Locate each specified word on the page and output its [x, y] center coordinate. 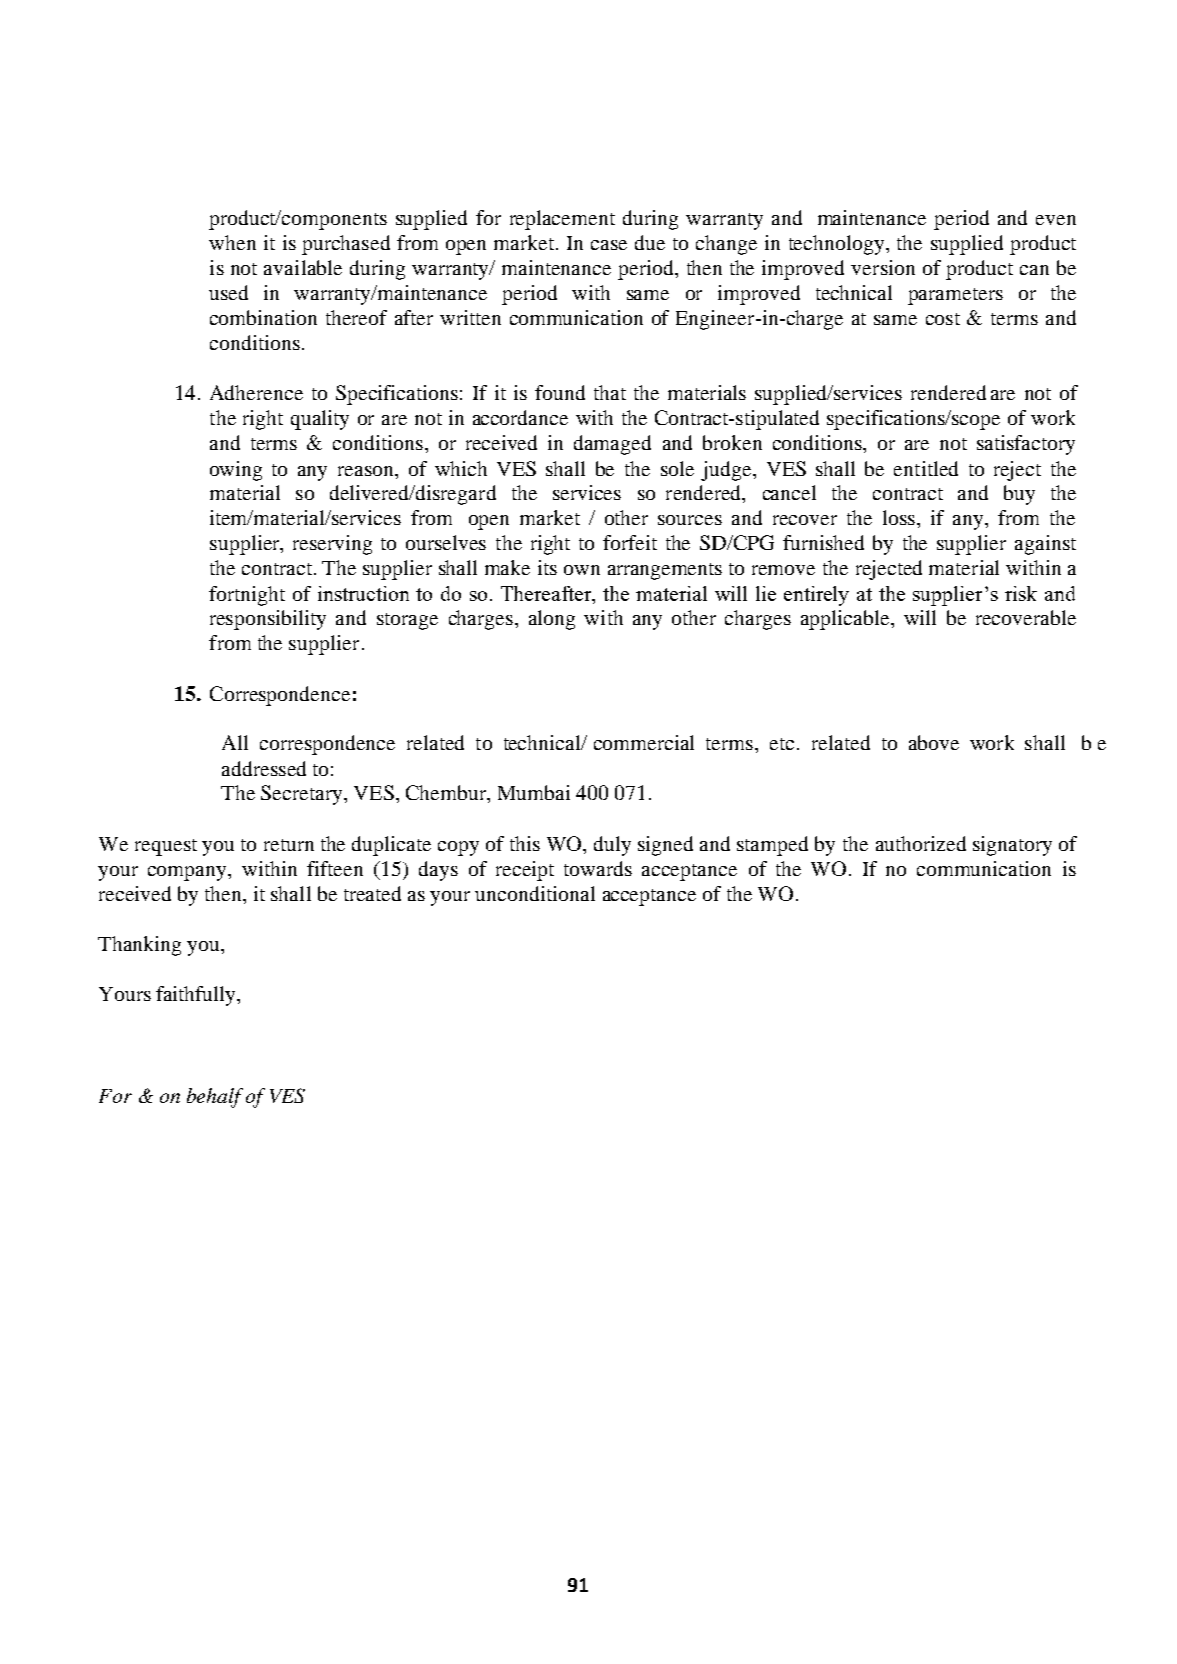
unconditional [535, 893]
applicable [846, 620]
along [552, 620]
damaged [612, 445]
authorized [921, 843]
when [232, 242]
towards [598, 868]
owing [236, 471]
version [883, 267]
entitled [926, 468]
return [289, 845]
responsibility [268, 620]
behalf [215, 1098]
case [609, 245]
